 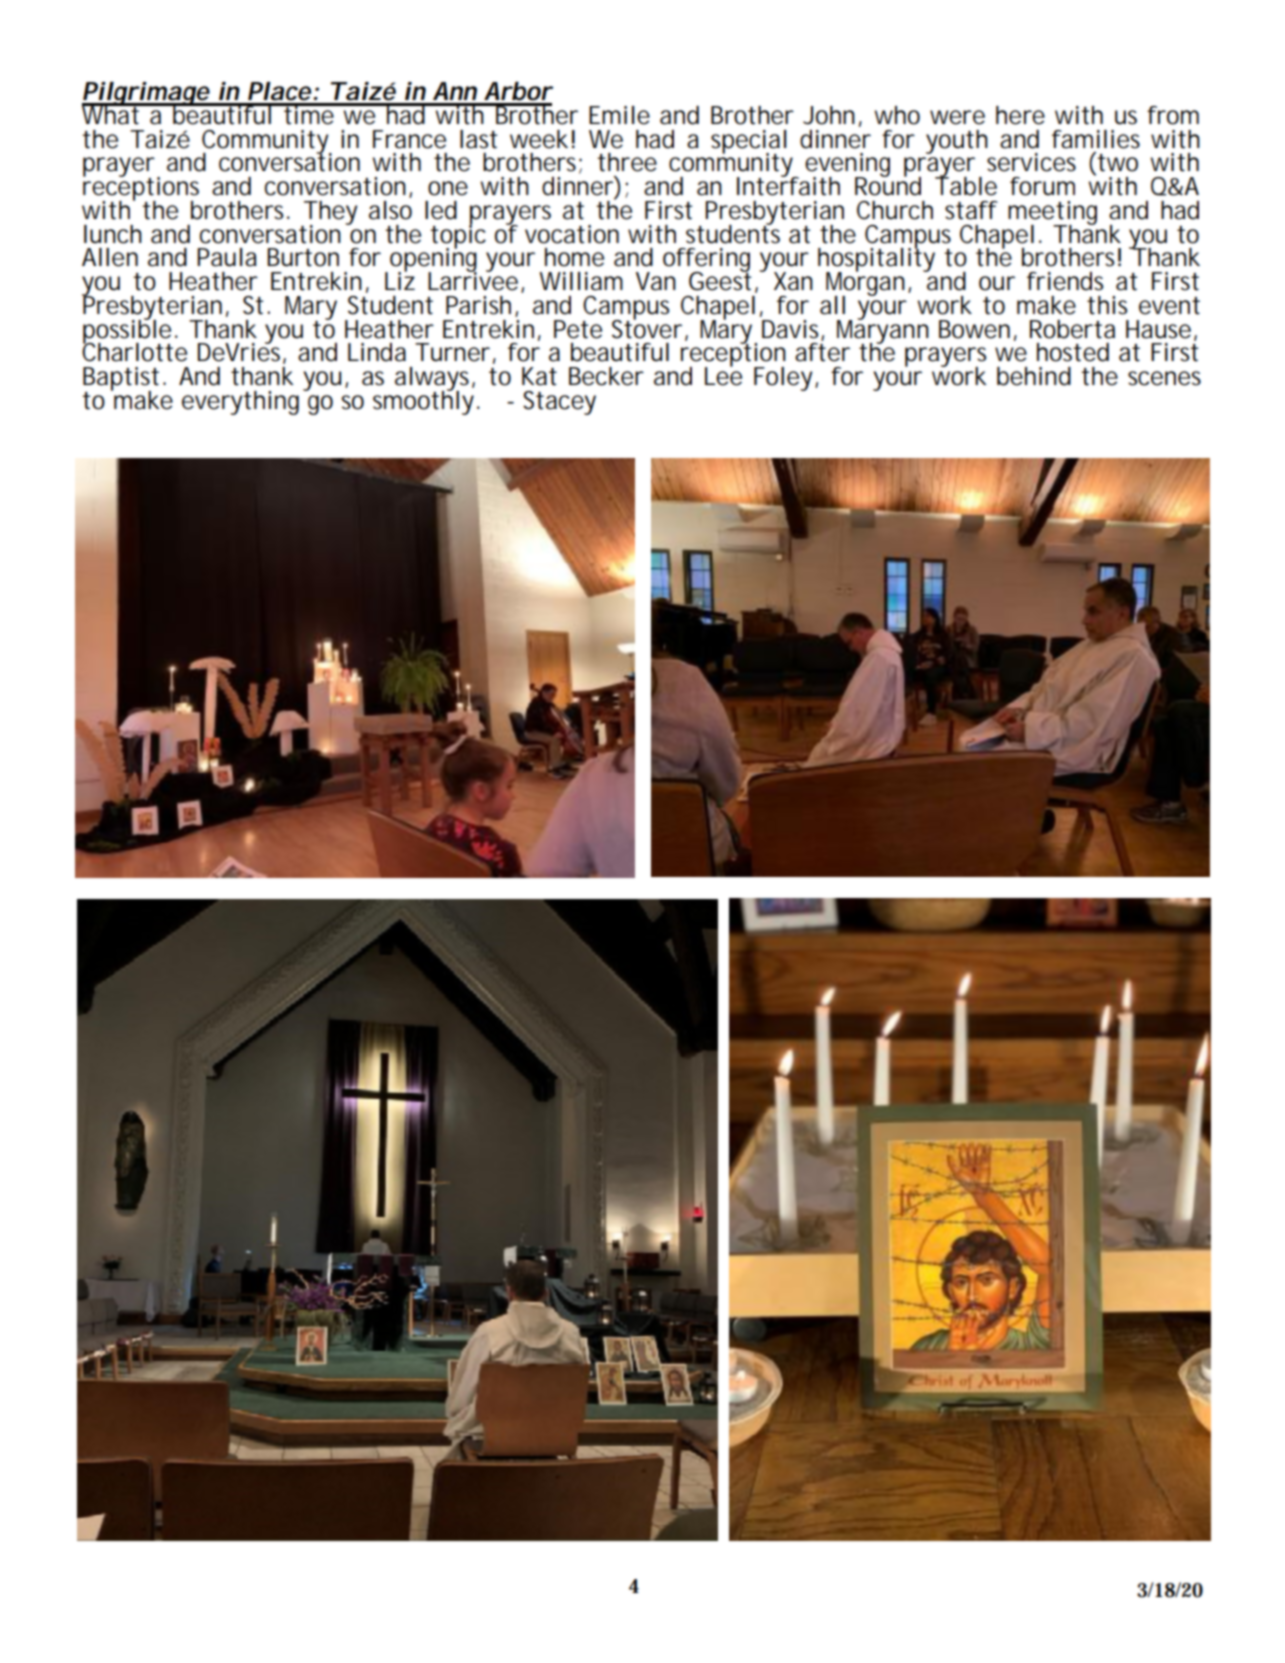 What do you see at coordinates (559, 403) in the screenshot?
I see `Stacey` at bounding box center [559, 403].
